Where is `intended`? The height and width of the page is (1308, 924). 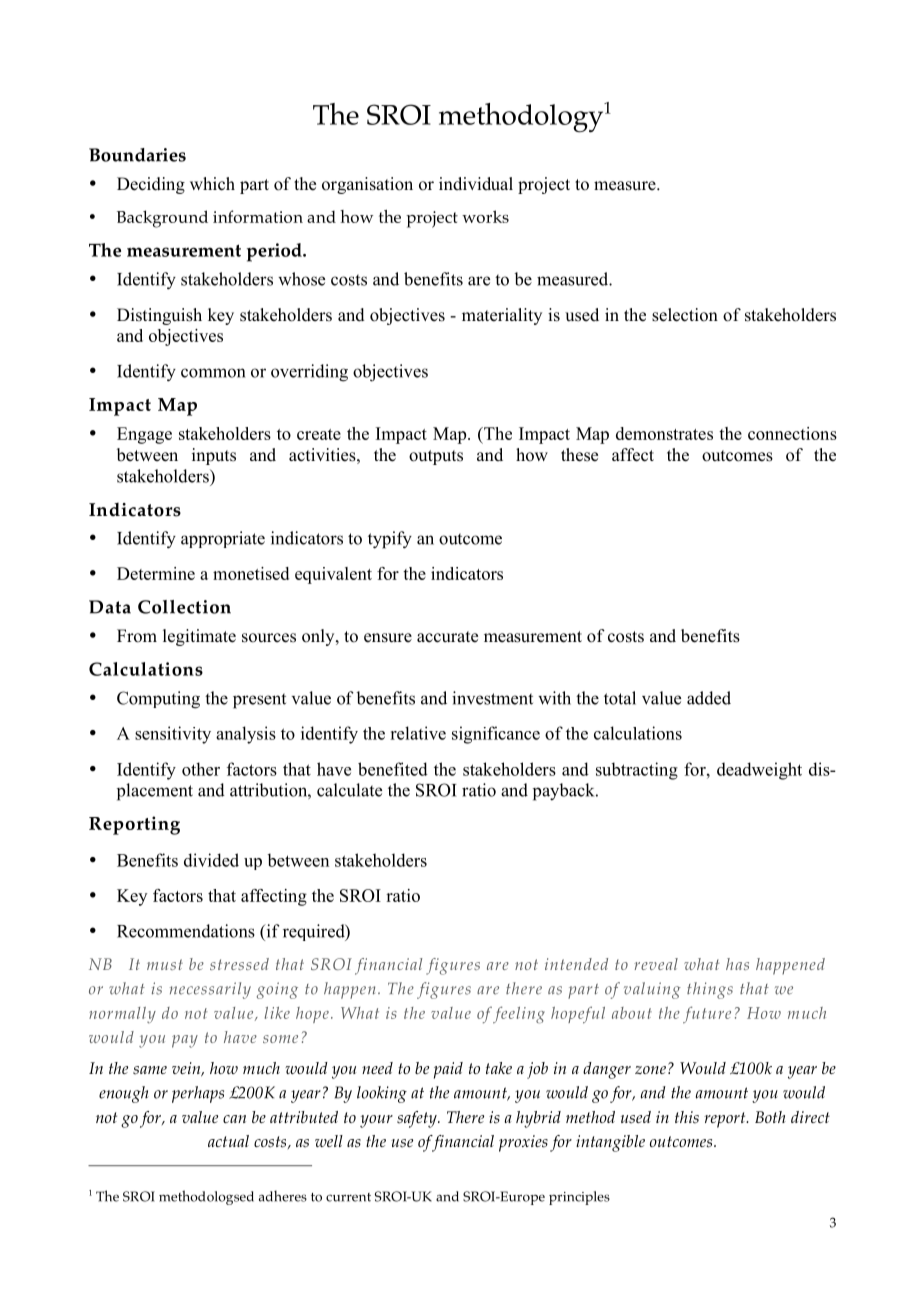
intended is located at coordinates (576, 964).
